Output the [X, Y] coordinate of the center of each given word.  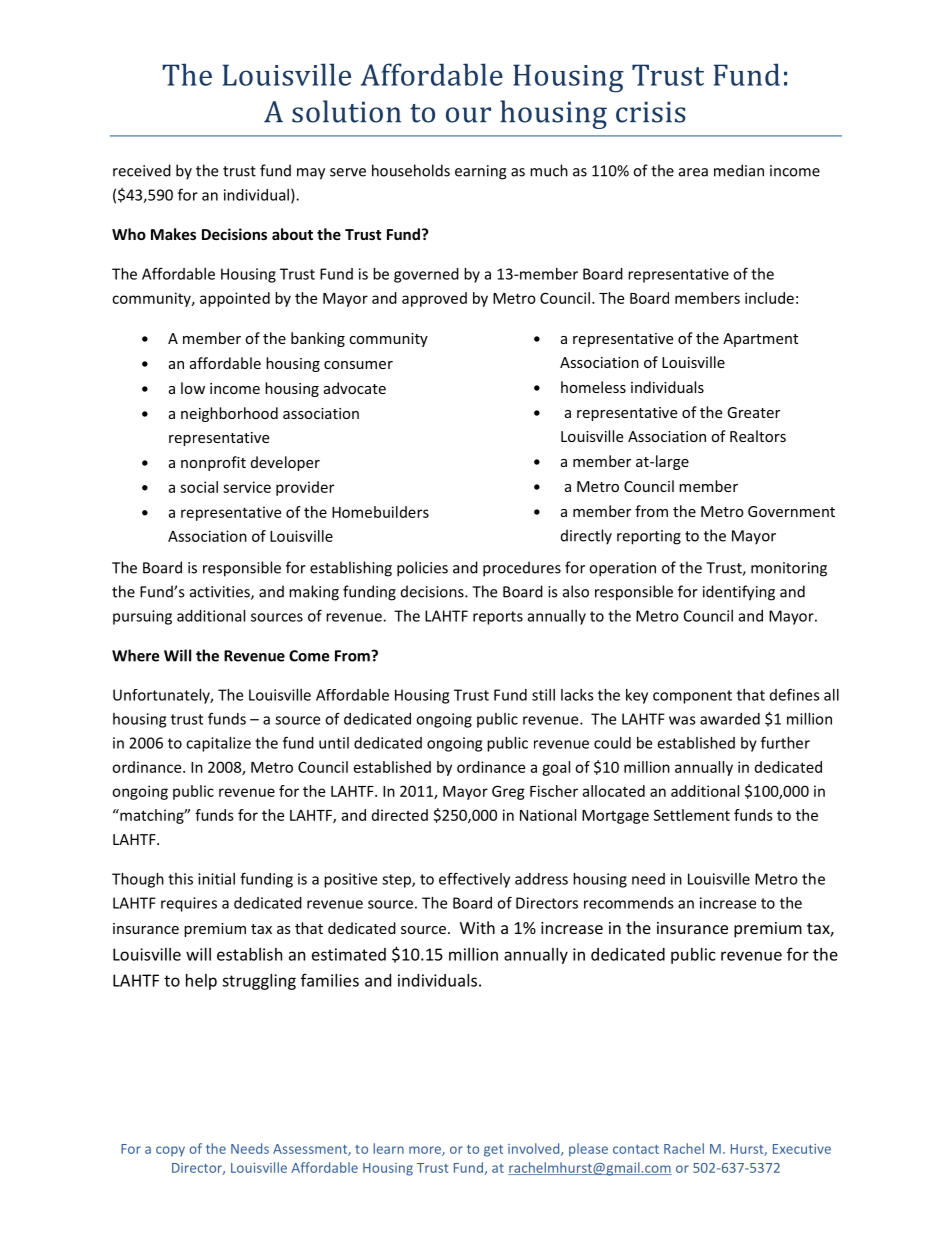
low [193, 388]
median [739, 170]
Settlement [692, 815]
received [142, 170]
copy [170, 1151]
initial [216, 879]
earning [481, 172]
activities [221, 593]
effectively [474, 880]
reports [498, 618]
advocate [355, 388]
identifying [739, 593]
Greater [753, 412]
